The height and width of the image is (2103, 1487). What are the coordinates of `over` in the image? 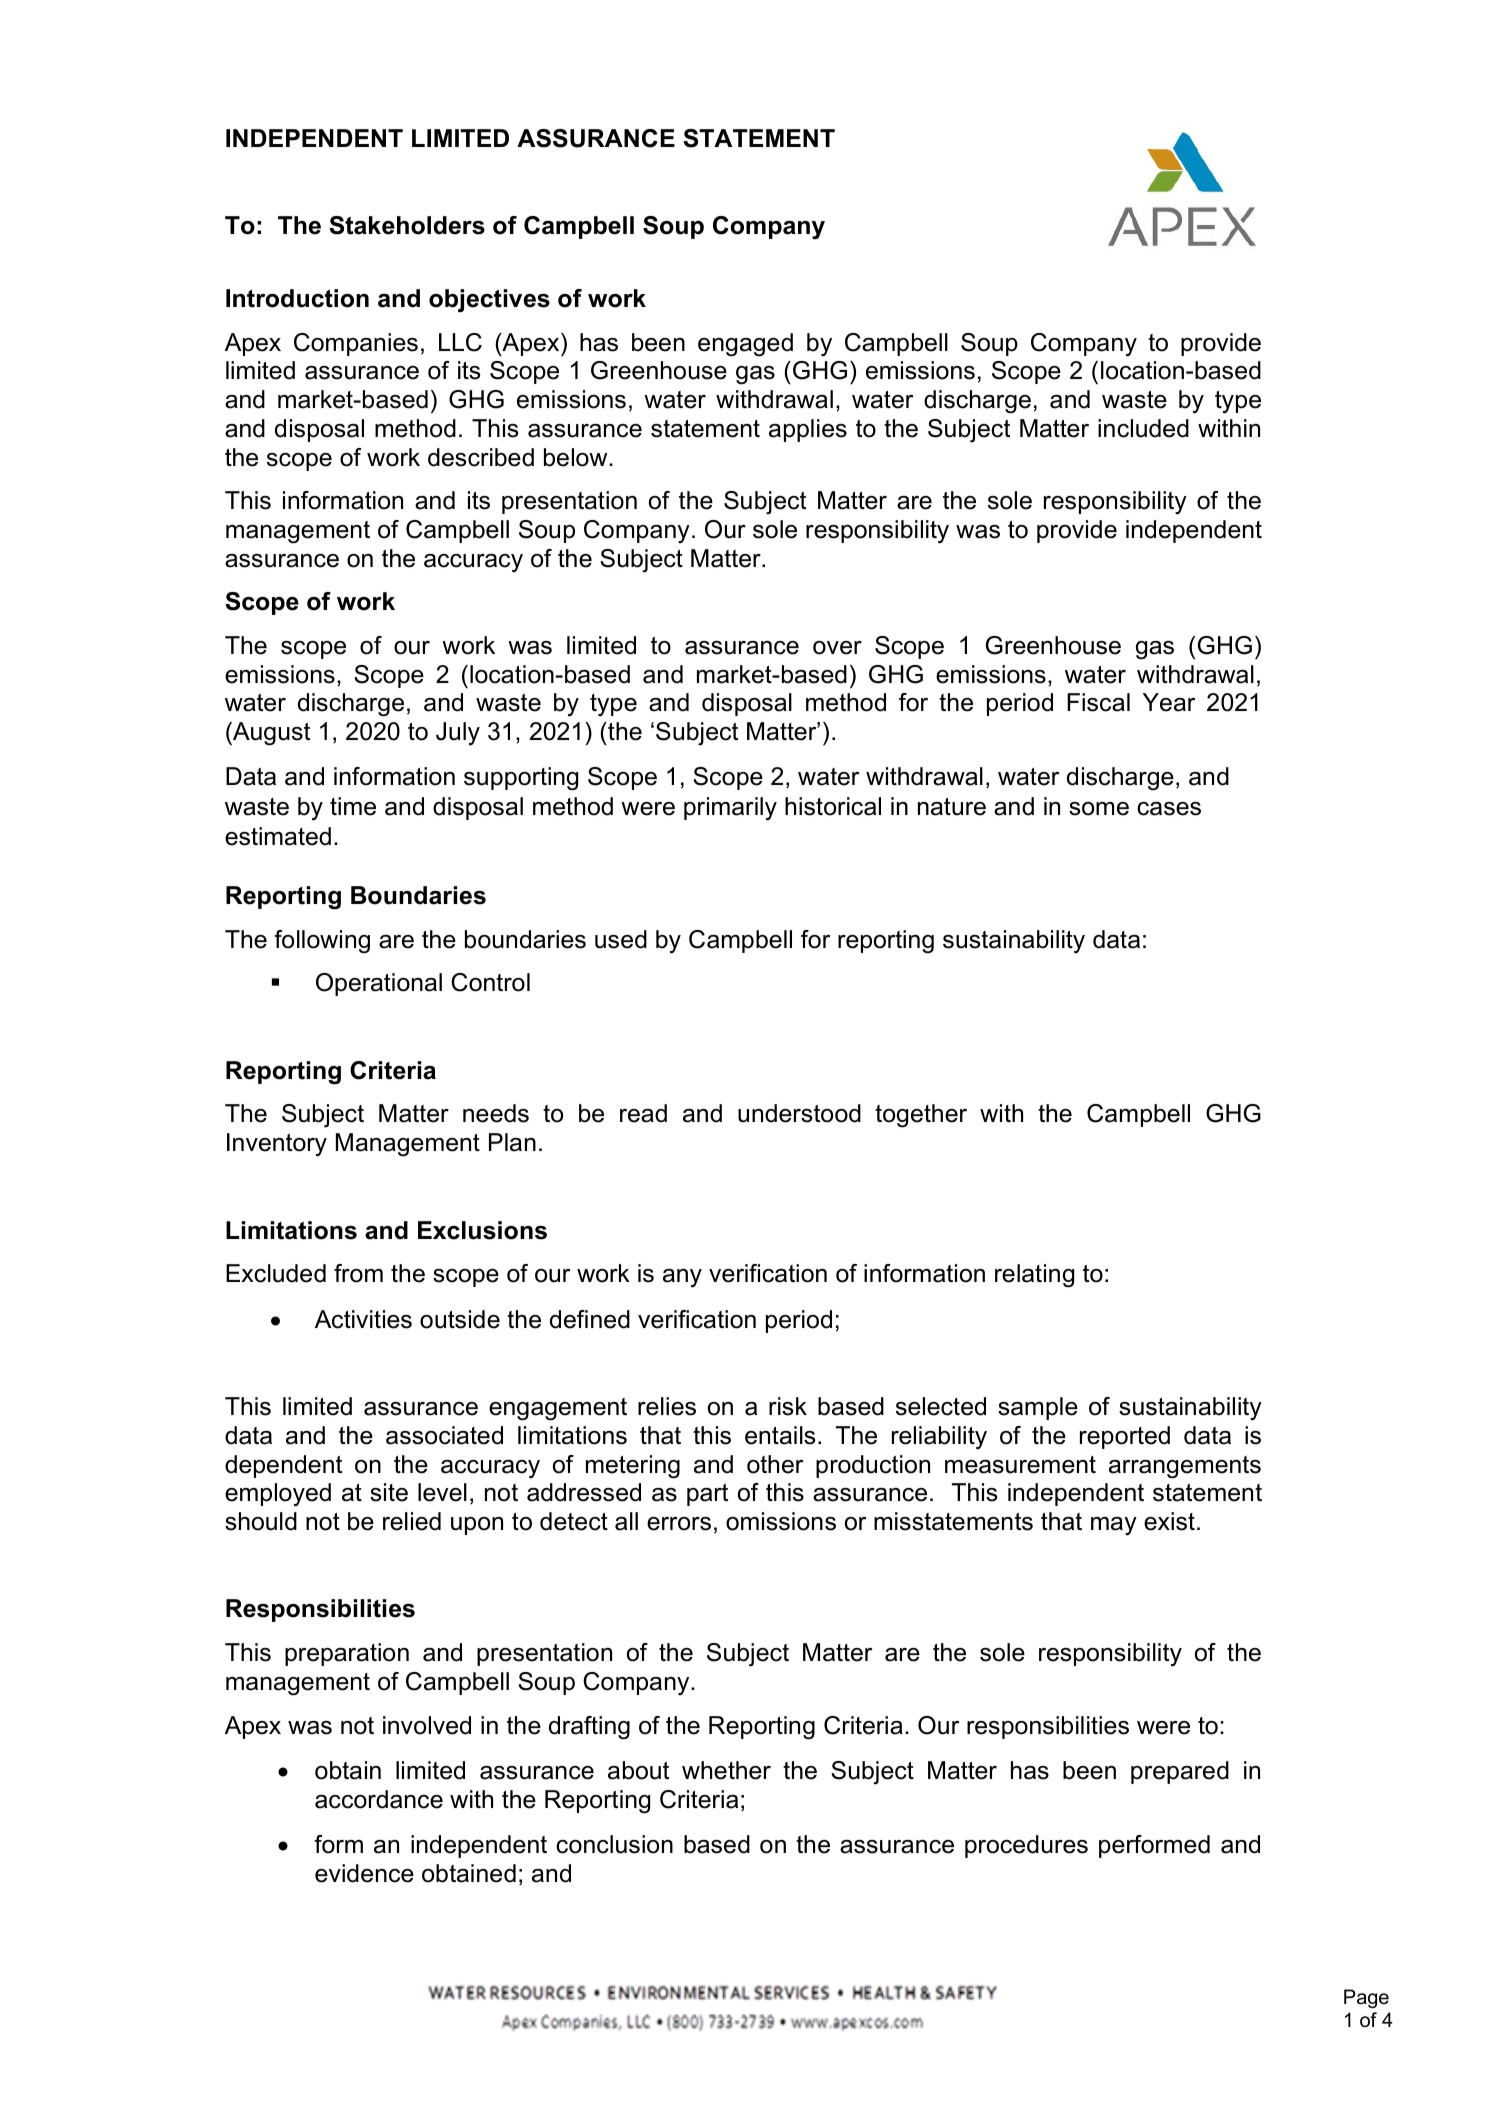 It's located at (837, 648).
